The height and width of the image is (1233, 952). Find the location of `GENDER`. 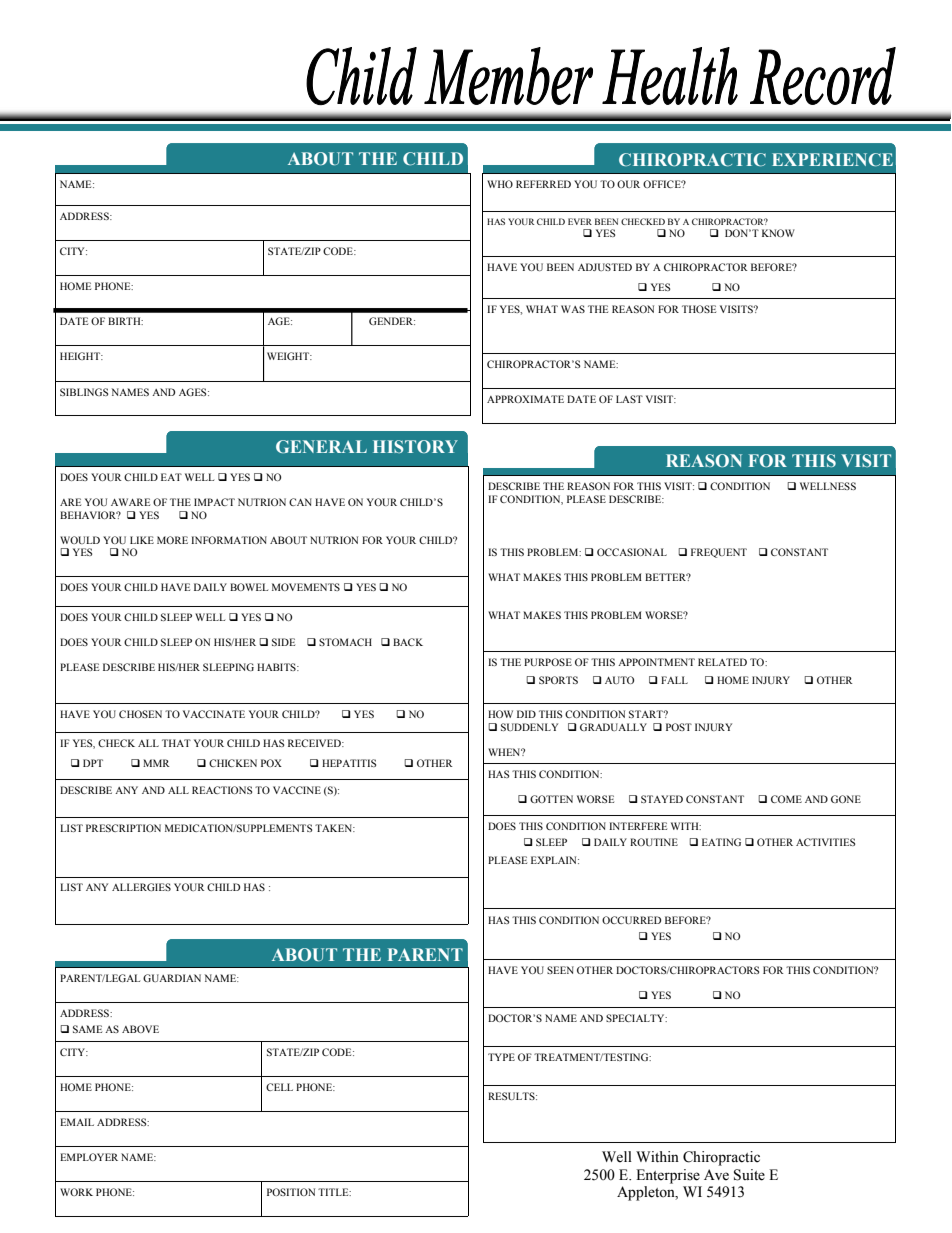

GENDER is located at coordinates (392, 321).
